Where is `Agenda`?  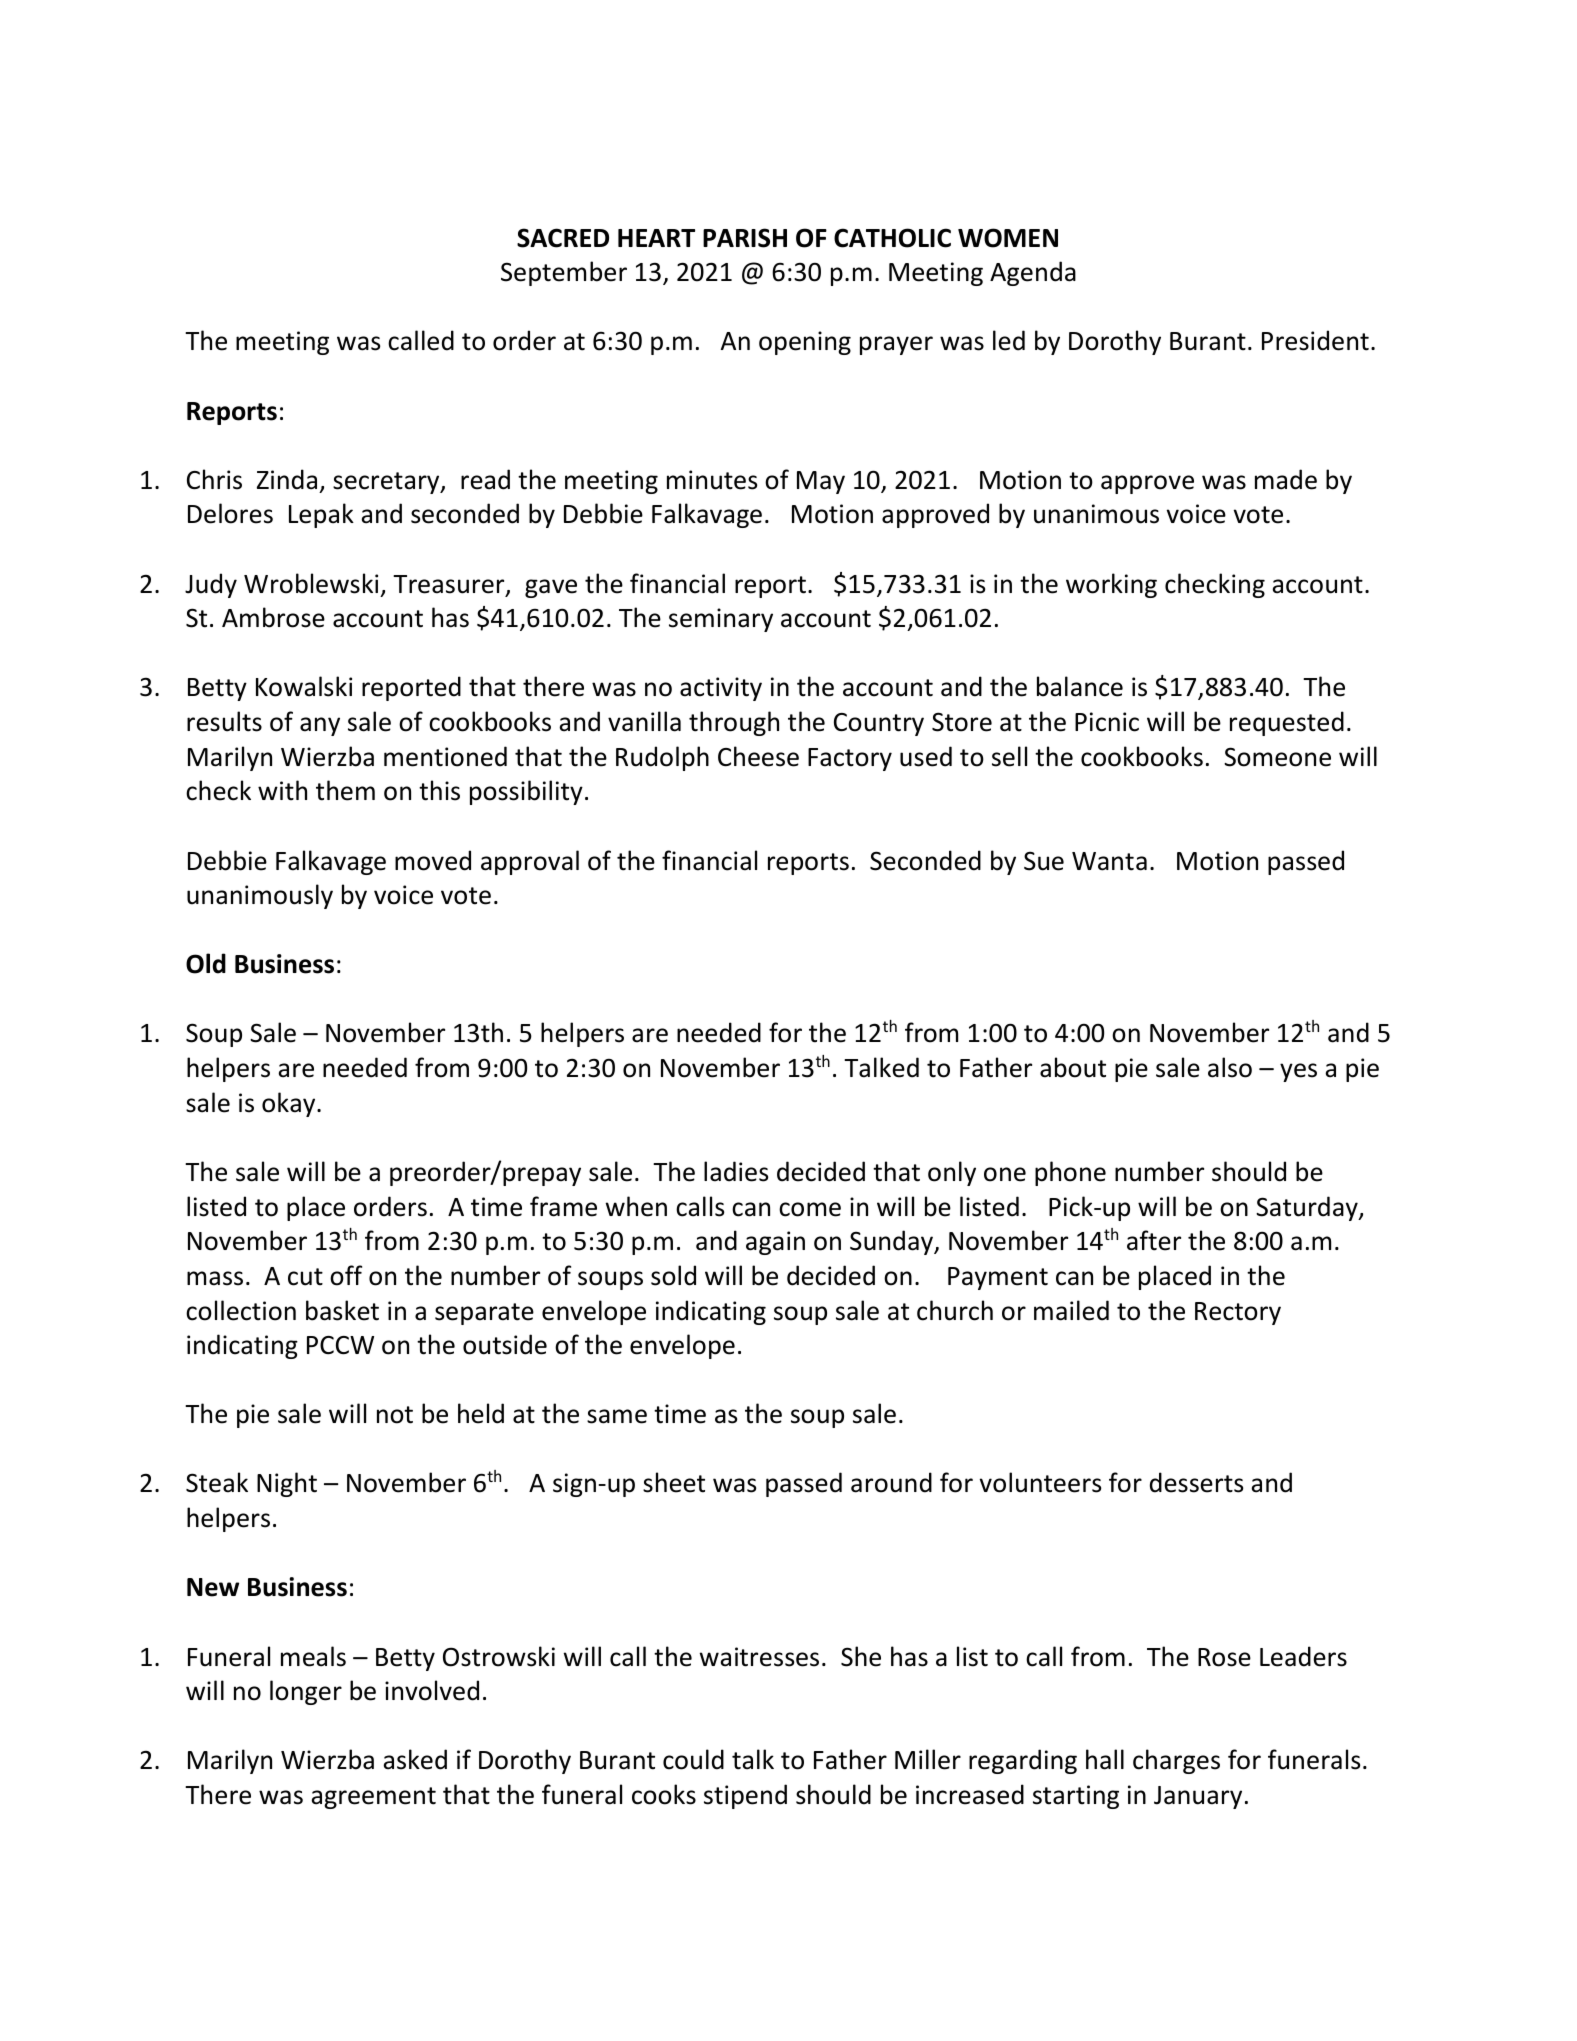
Agenda is located at coordinates (1033, 273).
